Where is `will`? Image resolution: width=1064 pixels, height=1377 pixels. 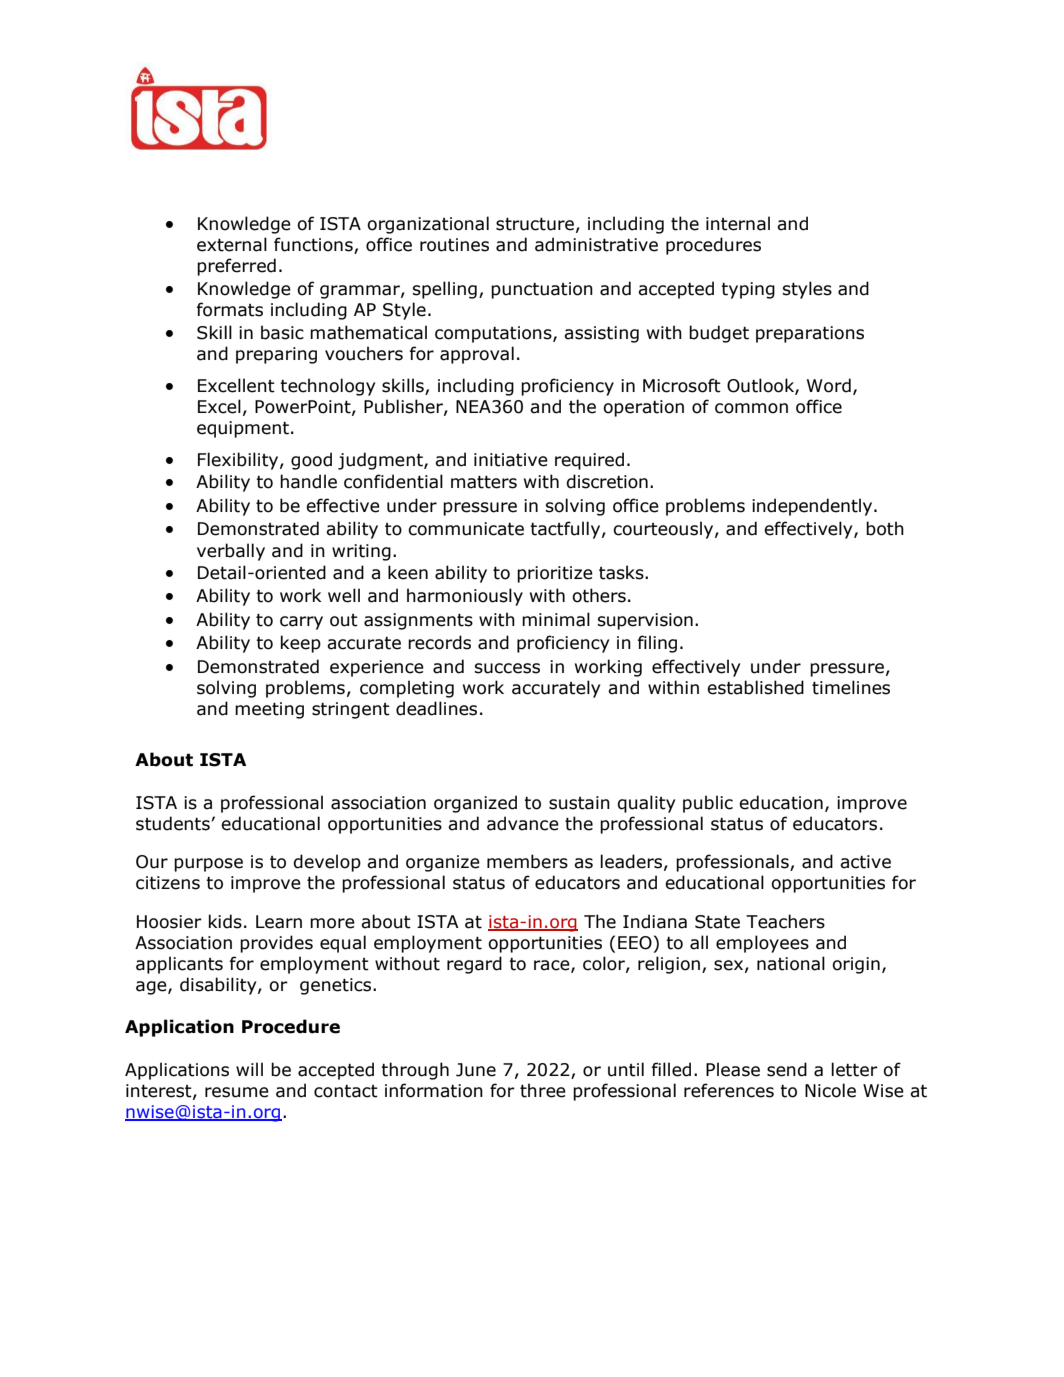
will is located at coordinates (249, 1069).
